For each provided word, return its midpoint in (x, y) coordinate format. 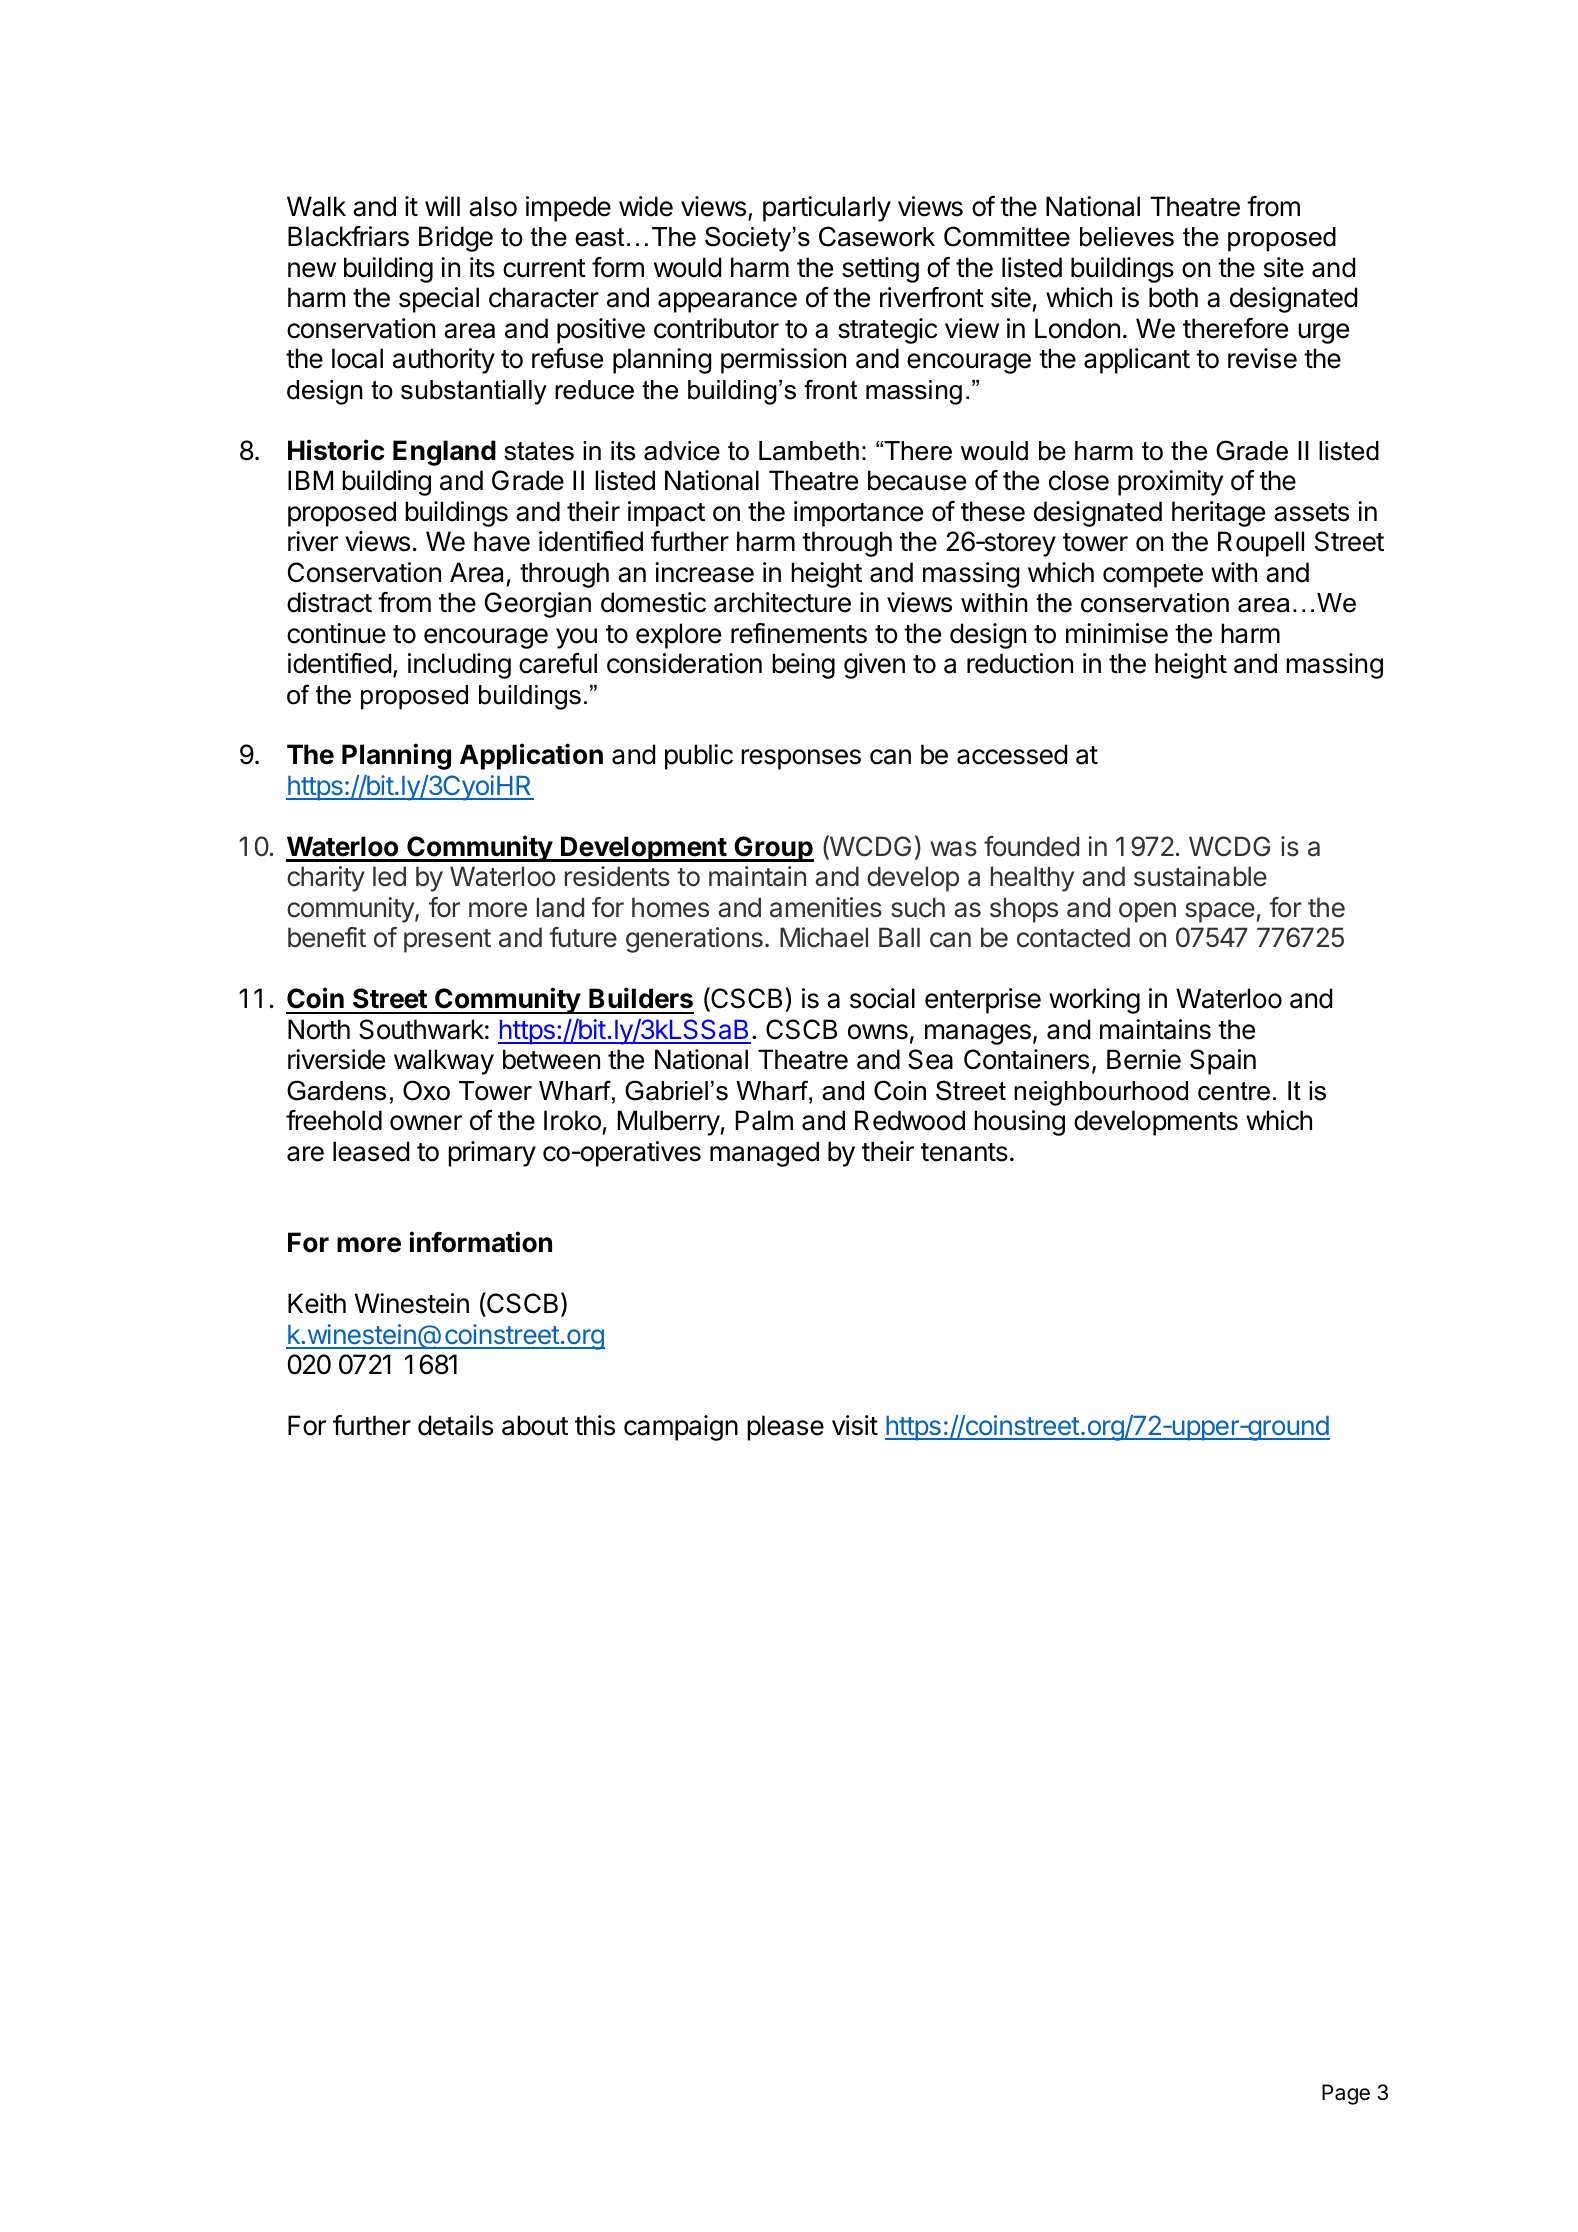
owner (426, 1123)
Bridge (456, 239)
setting (880, 270)
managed (764, 1154)
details (455, 1425)
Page (1346, 2094)
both (1173, 297)
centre (1234, 1091)
